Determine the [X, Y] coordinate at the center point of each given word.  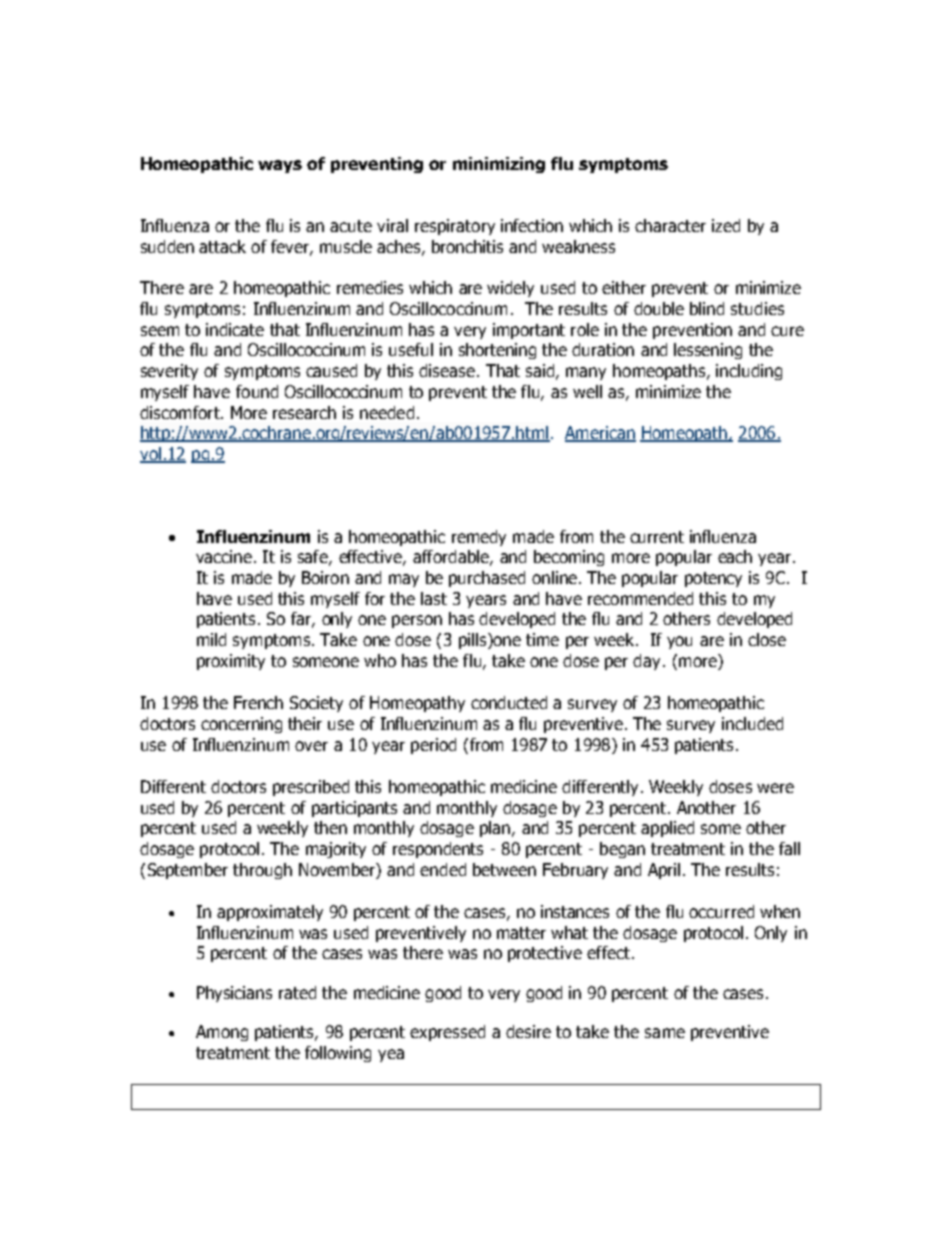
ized [726, 225]
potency [713, 579]
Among [222, 1033]
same [665, 1033]
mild [211, 639]
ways [280, 166]
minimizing [499, 165]
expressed [447, 1033]
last [434, 598]
